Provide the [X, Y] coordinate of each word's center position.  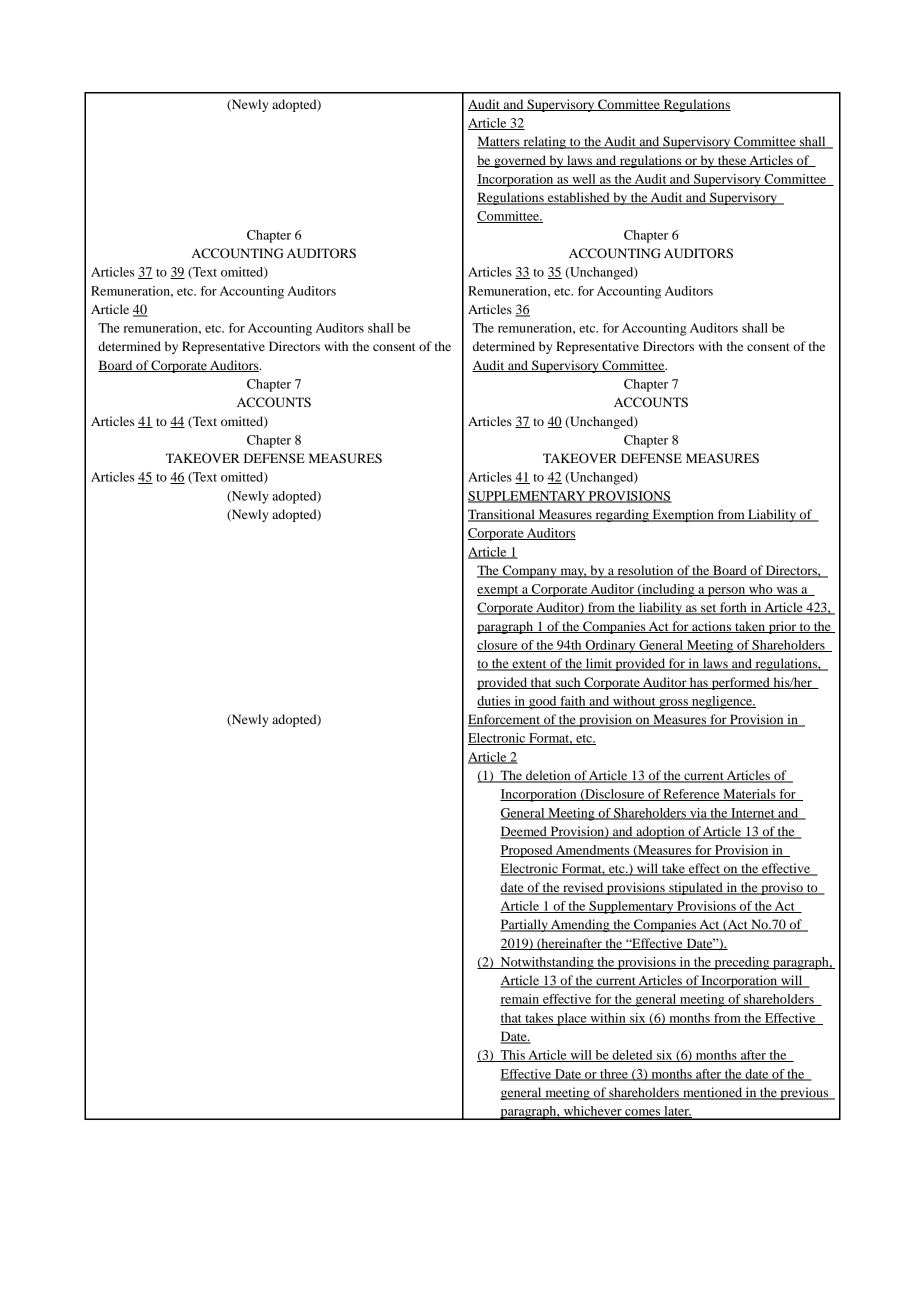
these [732, 161]
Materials [749, 795]
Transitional [502, 515]
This [512, 1056]
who [761, 590]
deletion [548, 776]
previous [804, 1093]
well [584, 180]
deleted [632, 1056]
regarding [622, 515]
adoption [660, 832]
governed [520, 161]
